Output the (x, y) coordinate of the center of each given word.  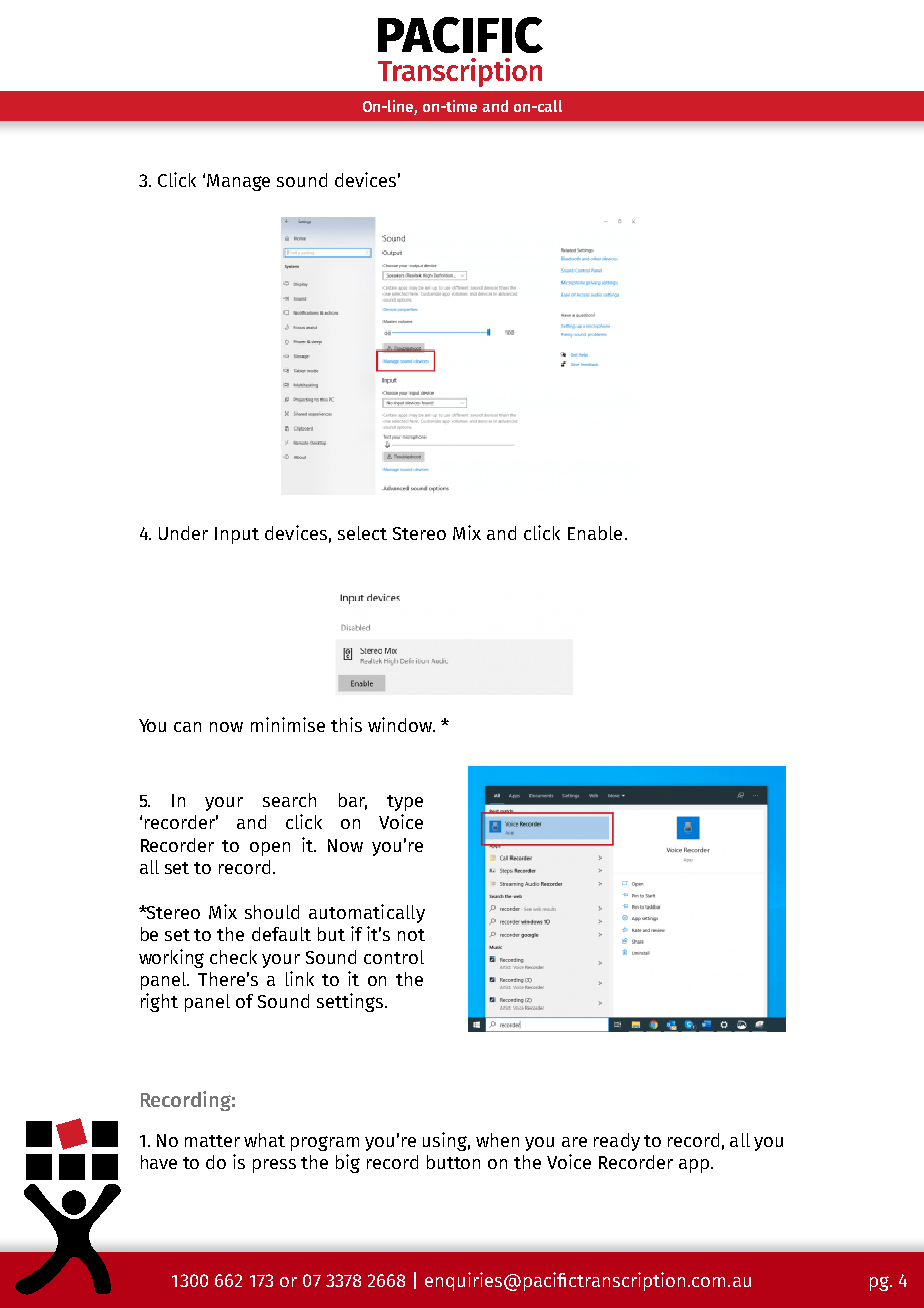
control (394, 957)
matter (212, 1141)
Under (183, 533)
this (346, 724)
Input (237, 535)
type (405, 803)
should (272, 912)
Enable (595, 533)
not (411, 935)
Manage (238, 182)
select (362, 533)
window (401, 724)
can (187, 727)
